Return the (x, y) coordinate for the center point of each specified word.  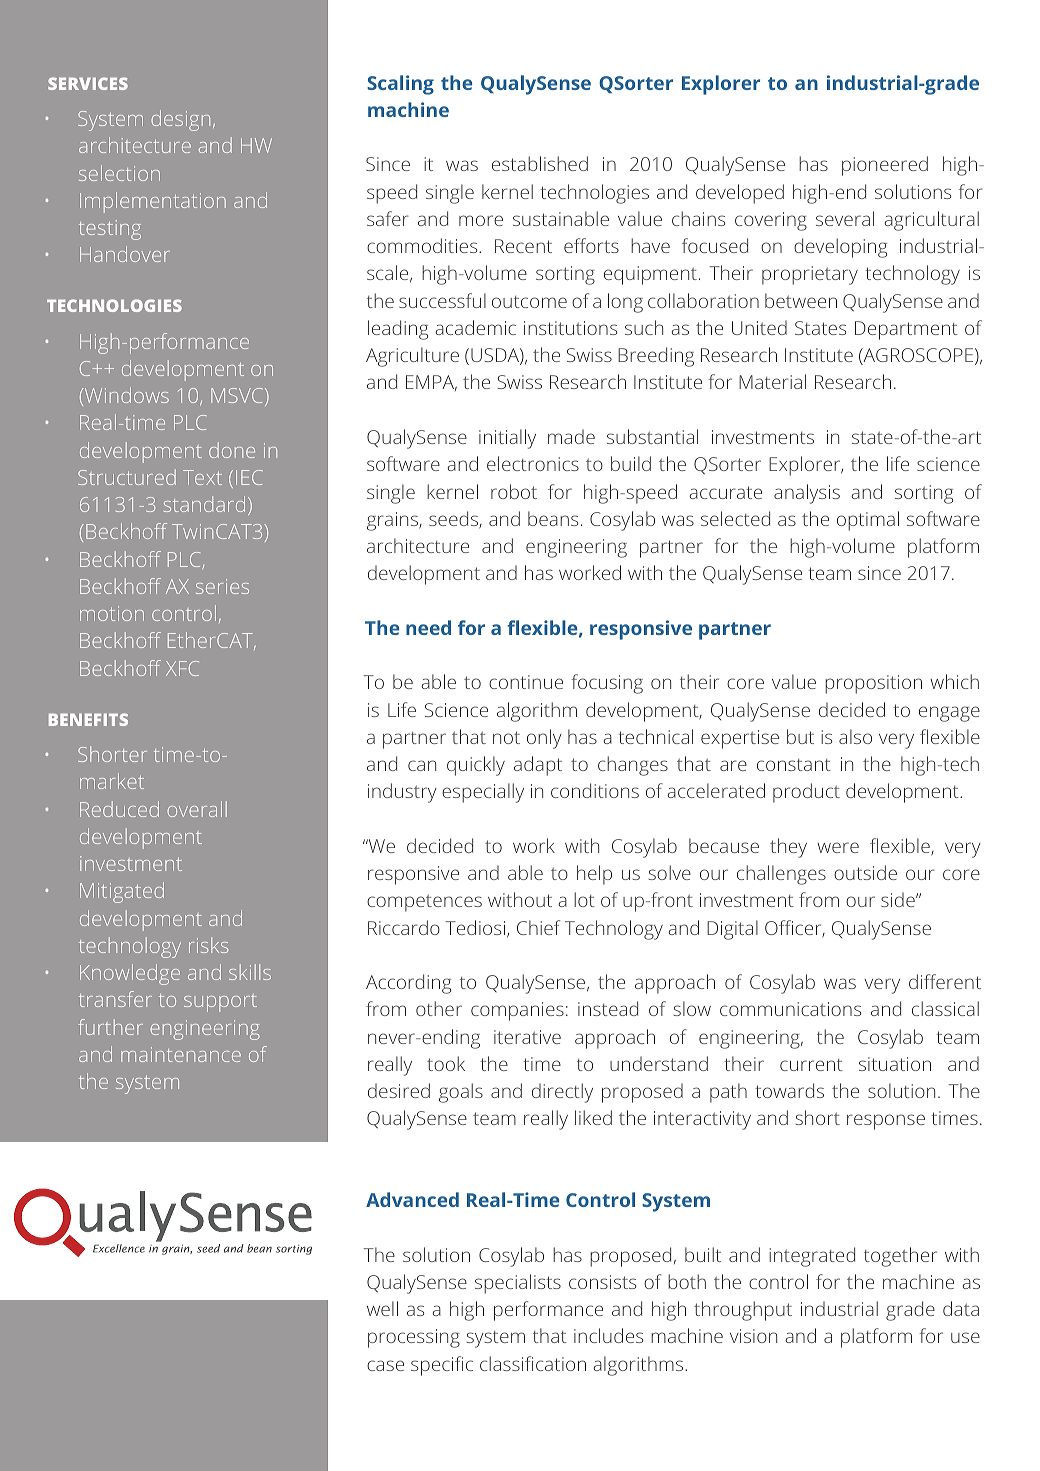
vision (753, 1336)
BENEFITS (88, 719)
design (180, 120)
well (382, 1308)
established (540, 163)
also (855, 736)
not (506, 737)
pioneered (885, 166)
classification (533, 1363)
